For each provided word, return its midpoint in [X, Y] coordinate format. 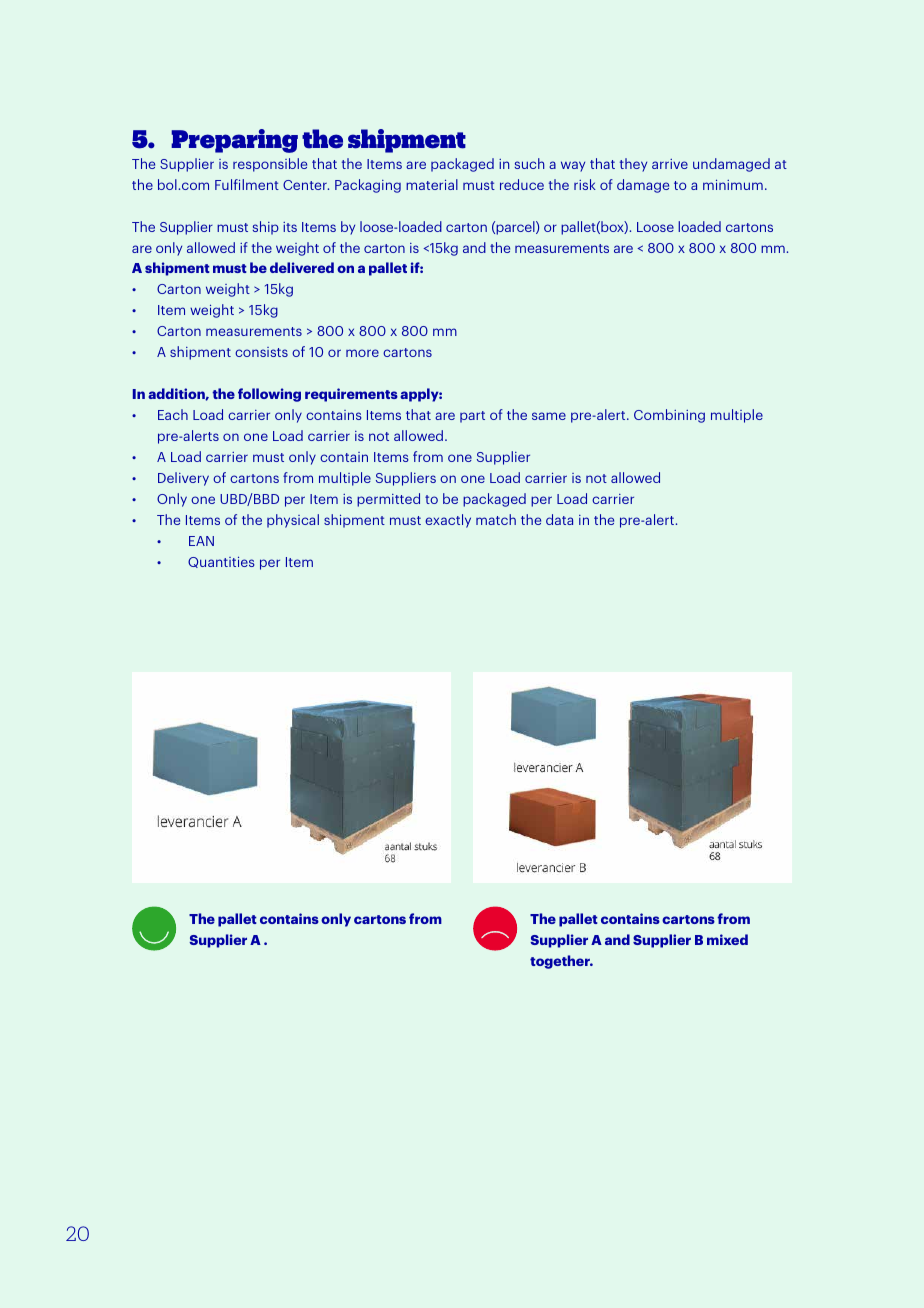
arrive [670, 164]
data [559, 519]
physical [293, 521]
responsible [270, 165]
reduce [522, 184]
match [496, 519]
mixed [727, 939]
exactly [448, 521]
